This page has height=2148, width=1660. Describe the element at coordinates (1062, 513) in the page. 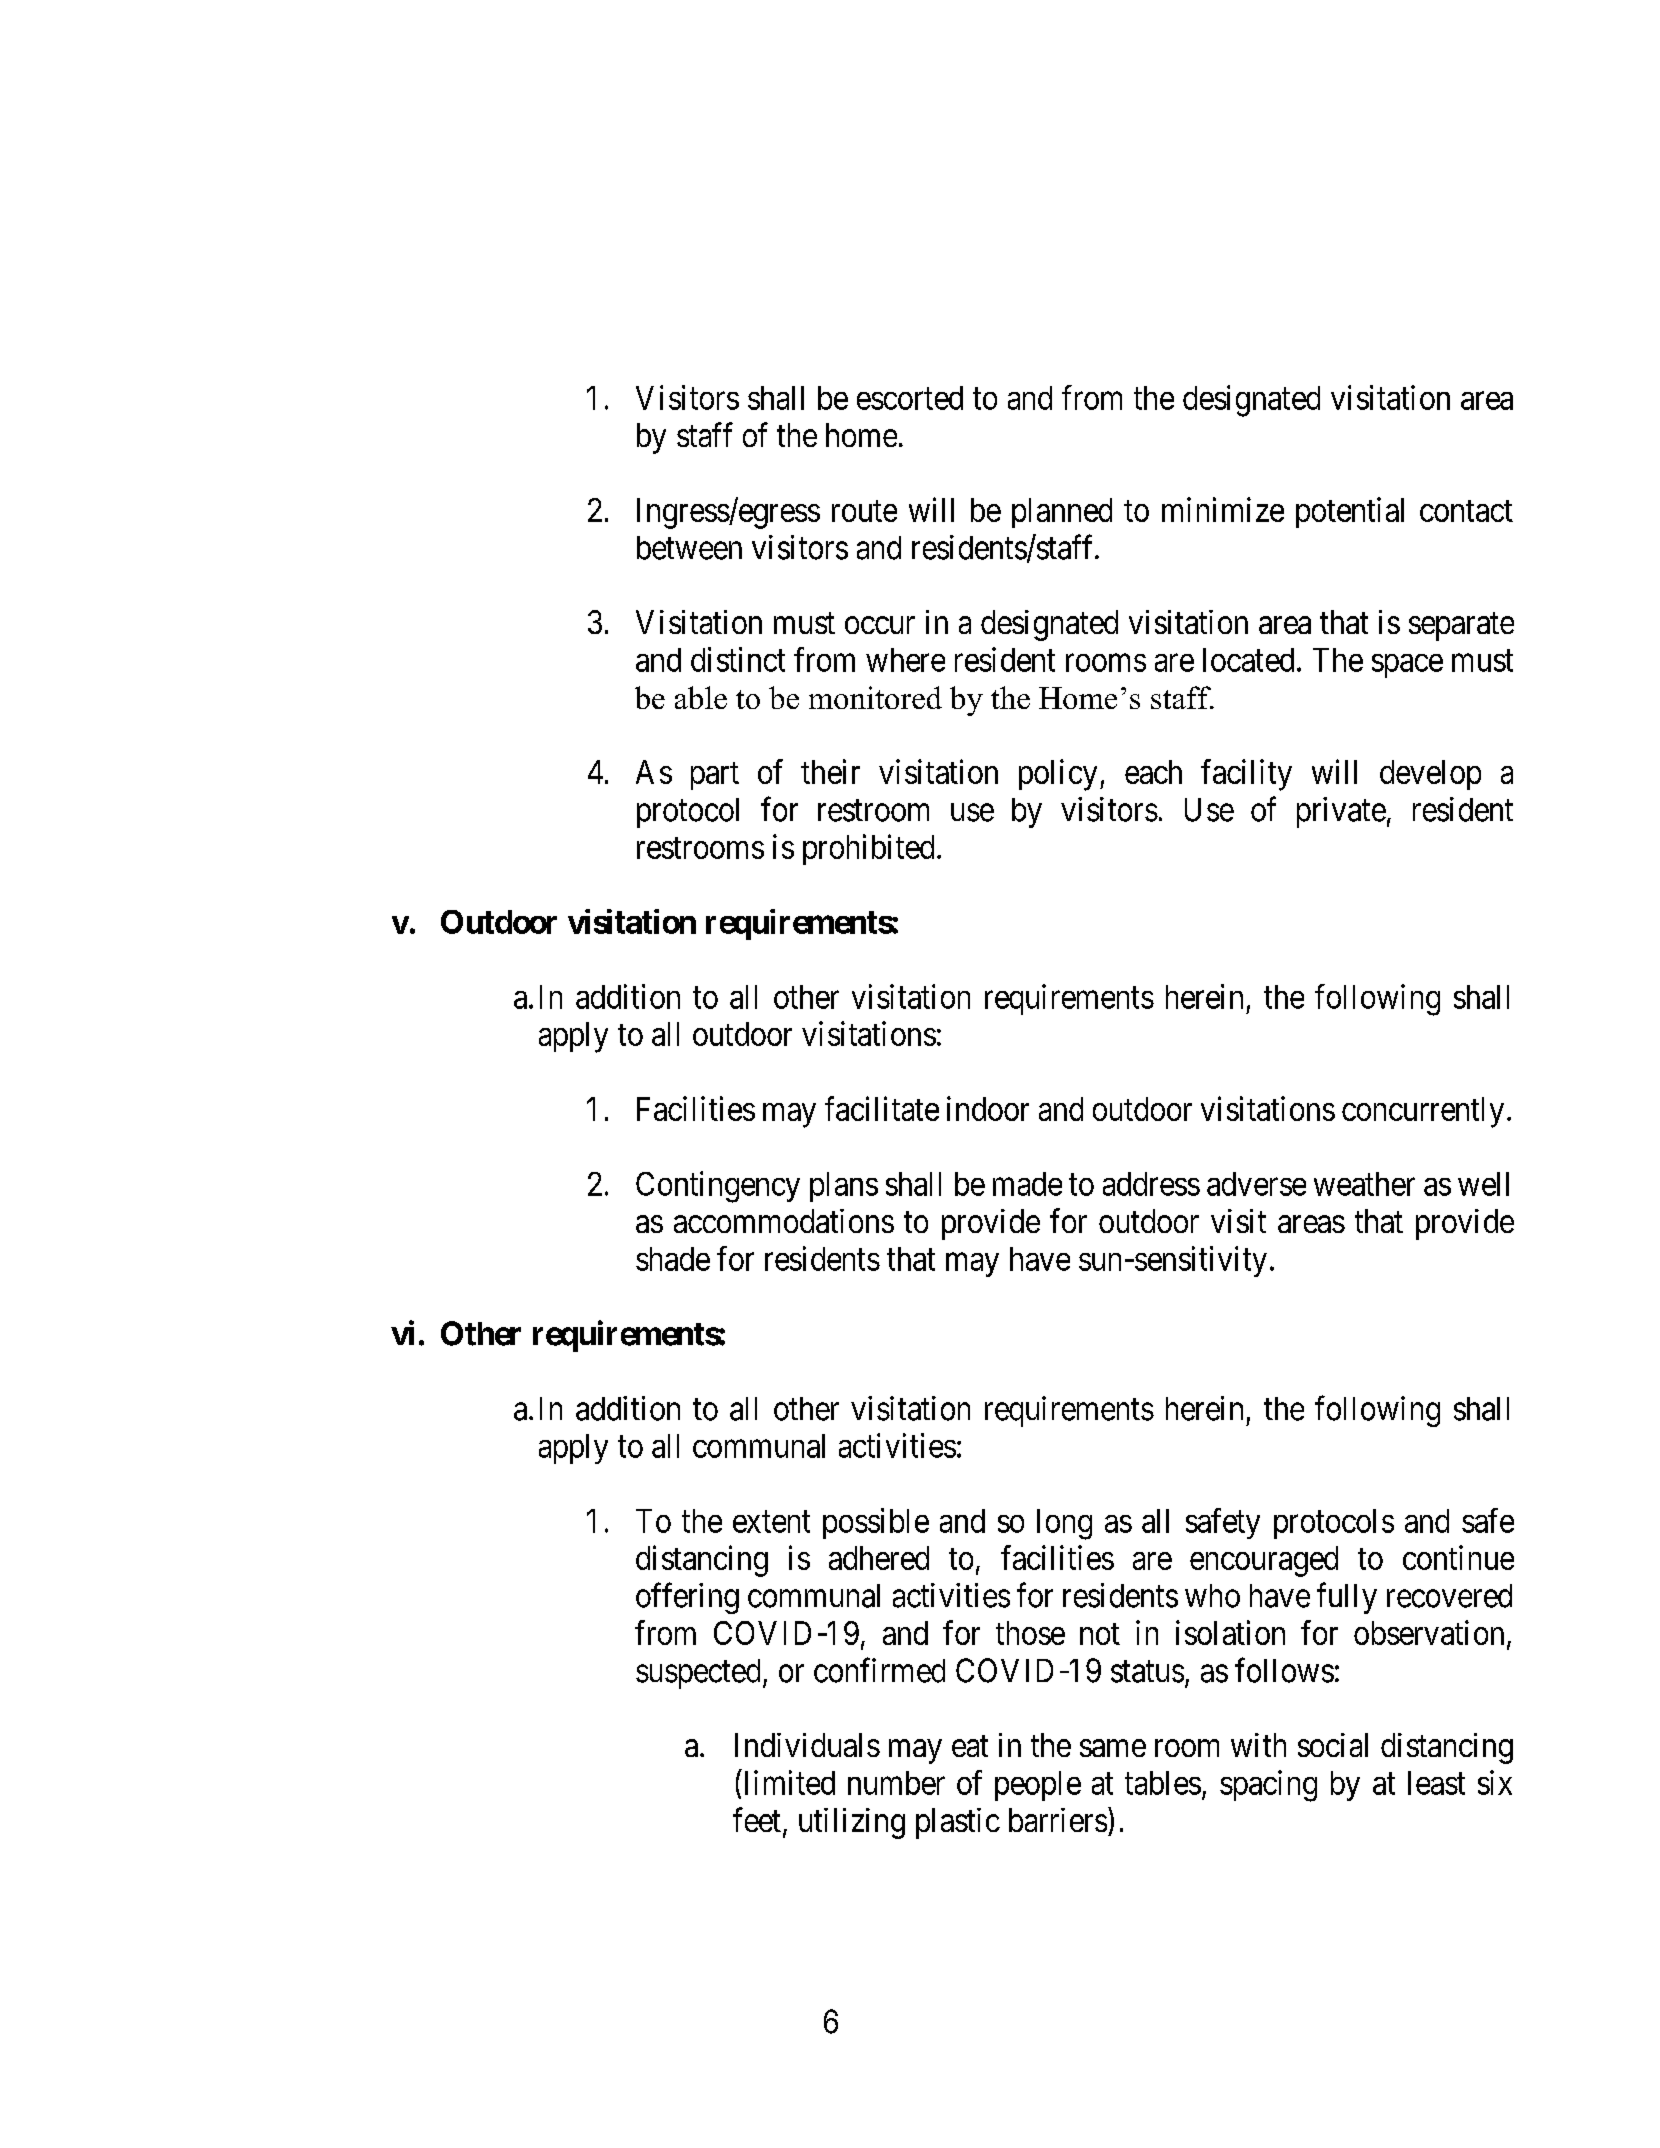

I see `planned` at that location.
